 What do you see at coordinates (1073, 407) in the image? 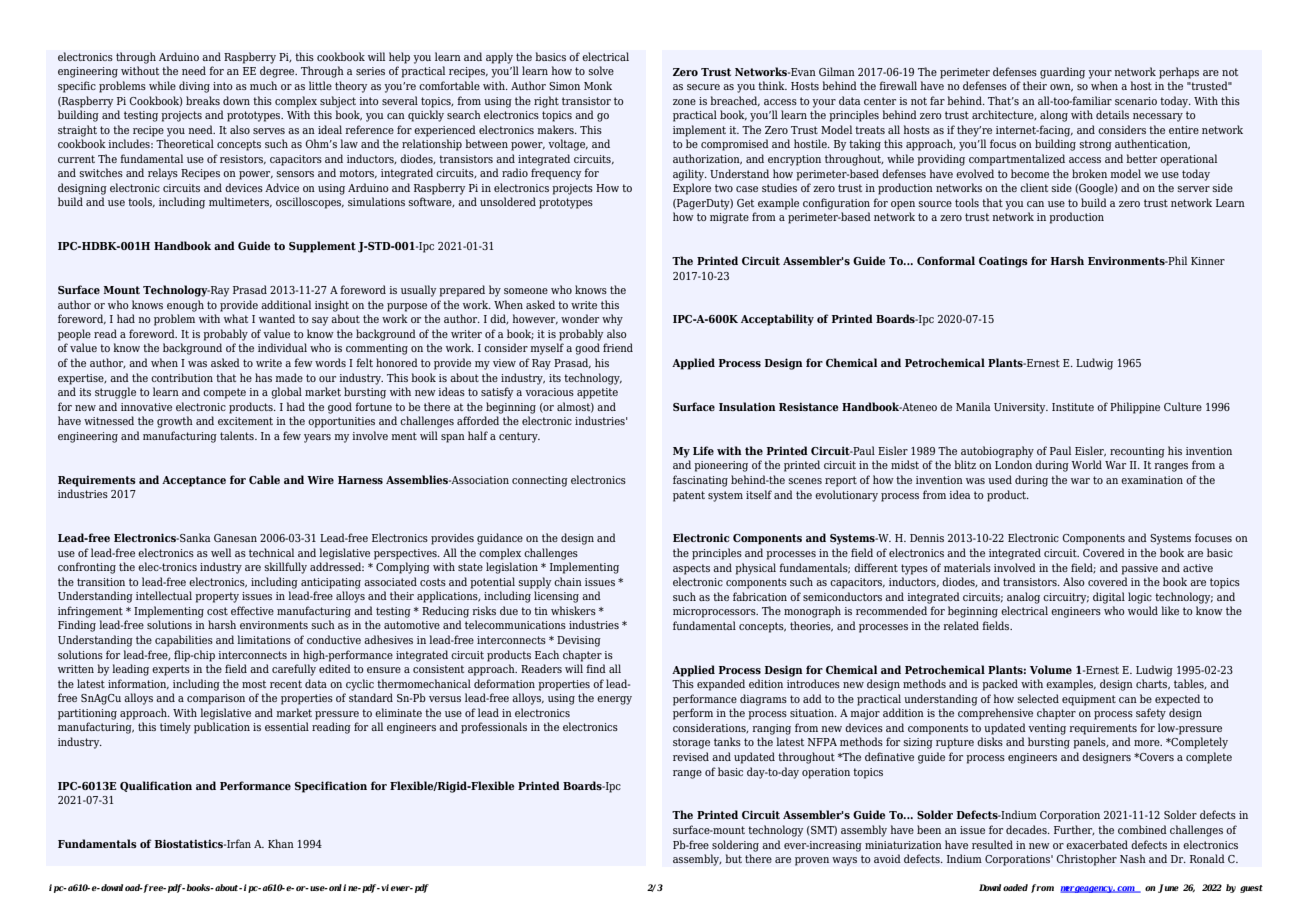
I see `Institute` at bounding box center [1073, 407].
